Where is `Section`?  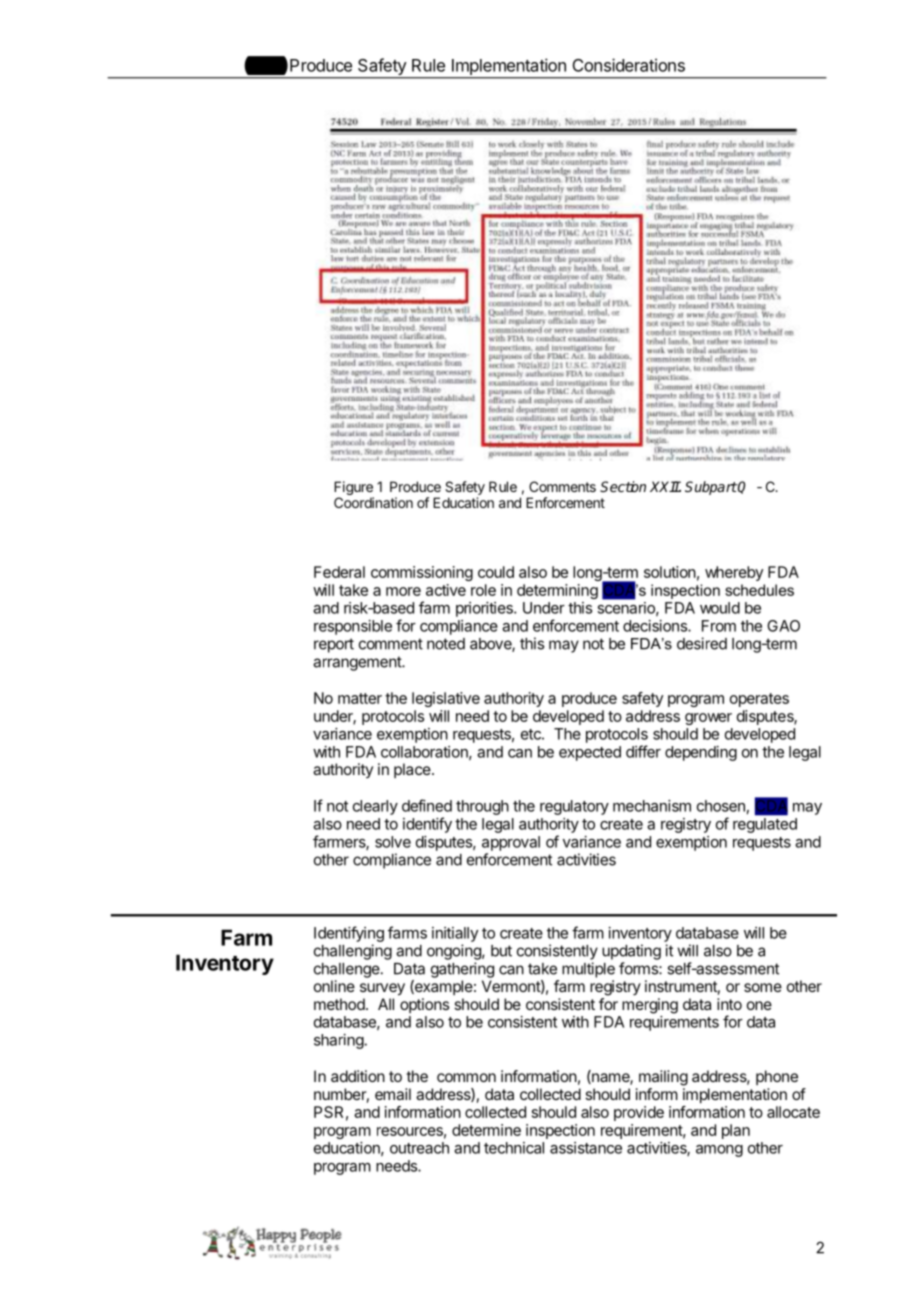 Section is located at coordinates (623, 486).
